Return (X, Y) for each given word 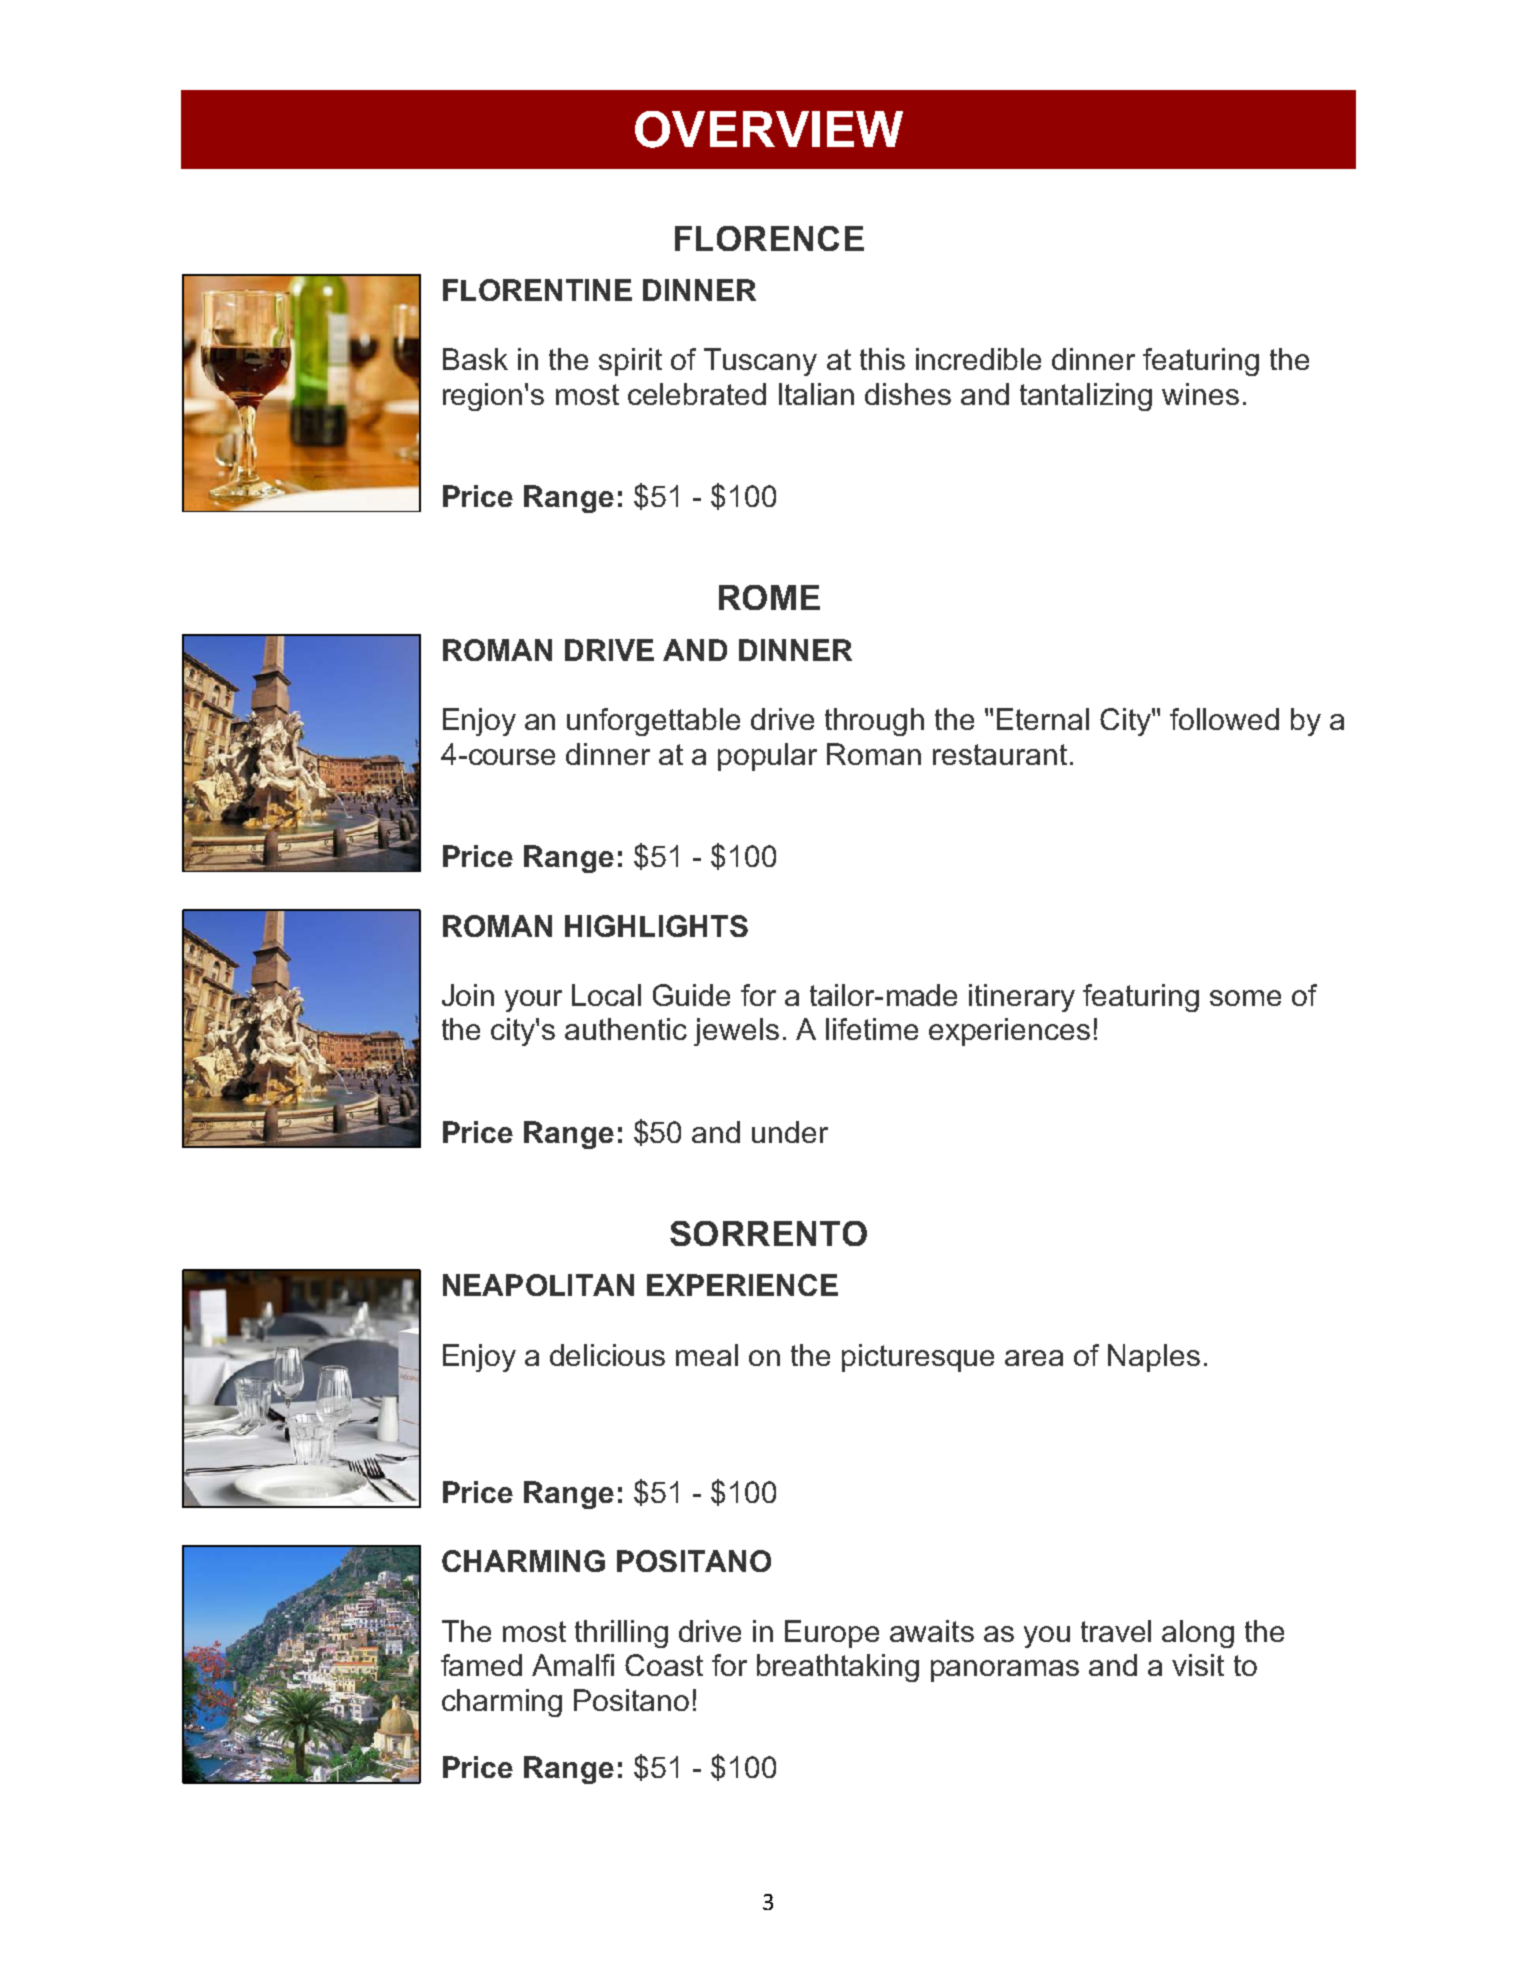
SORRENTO (768, 1233)
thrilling (621, 1634)
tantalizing (1086, 397)
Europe (832, 1634)
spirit (630, 362)
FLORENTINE (537, 290)
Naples (1154, 1358)
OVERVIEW (769, 129)
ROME (769, 597)
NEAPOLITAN (538, 1285)
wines (1200, 394)
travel (1116, 1631)
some (1245, 998)
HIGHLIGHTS (656, 926)
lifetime (872, 1029)
